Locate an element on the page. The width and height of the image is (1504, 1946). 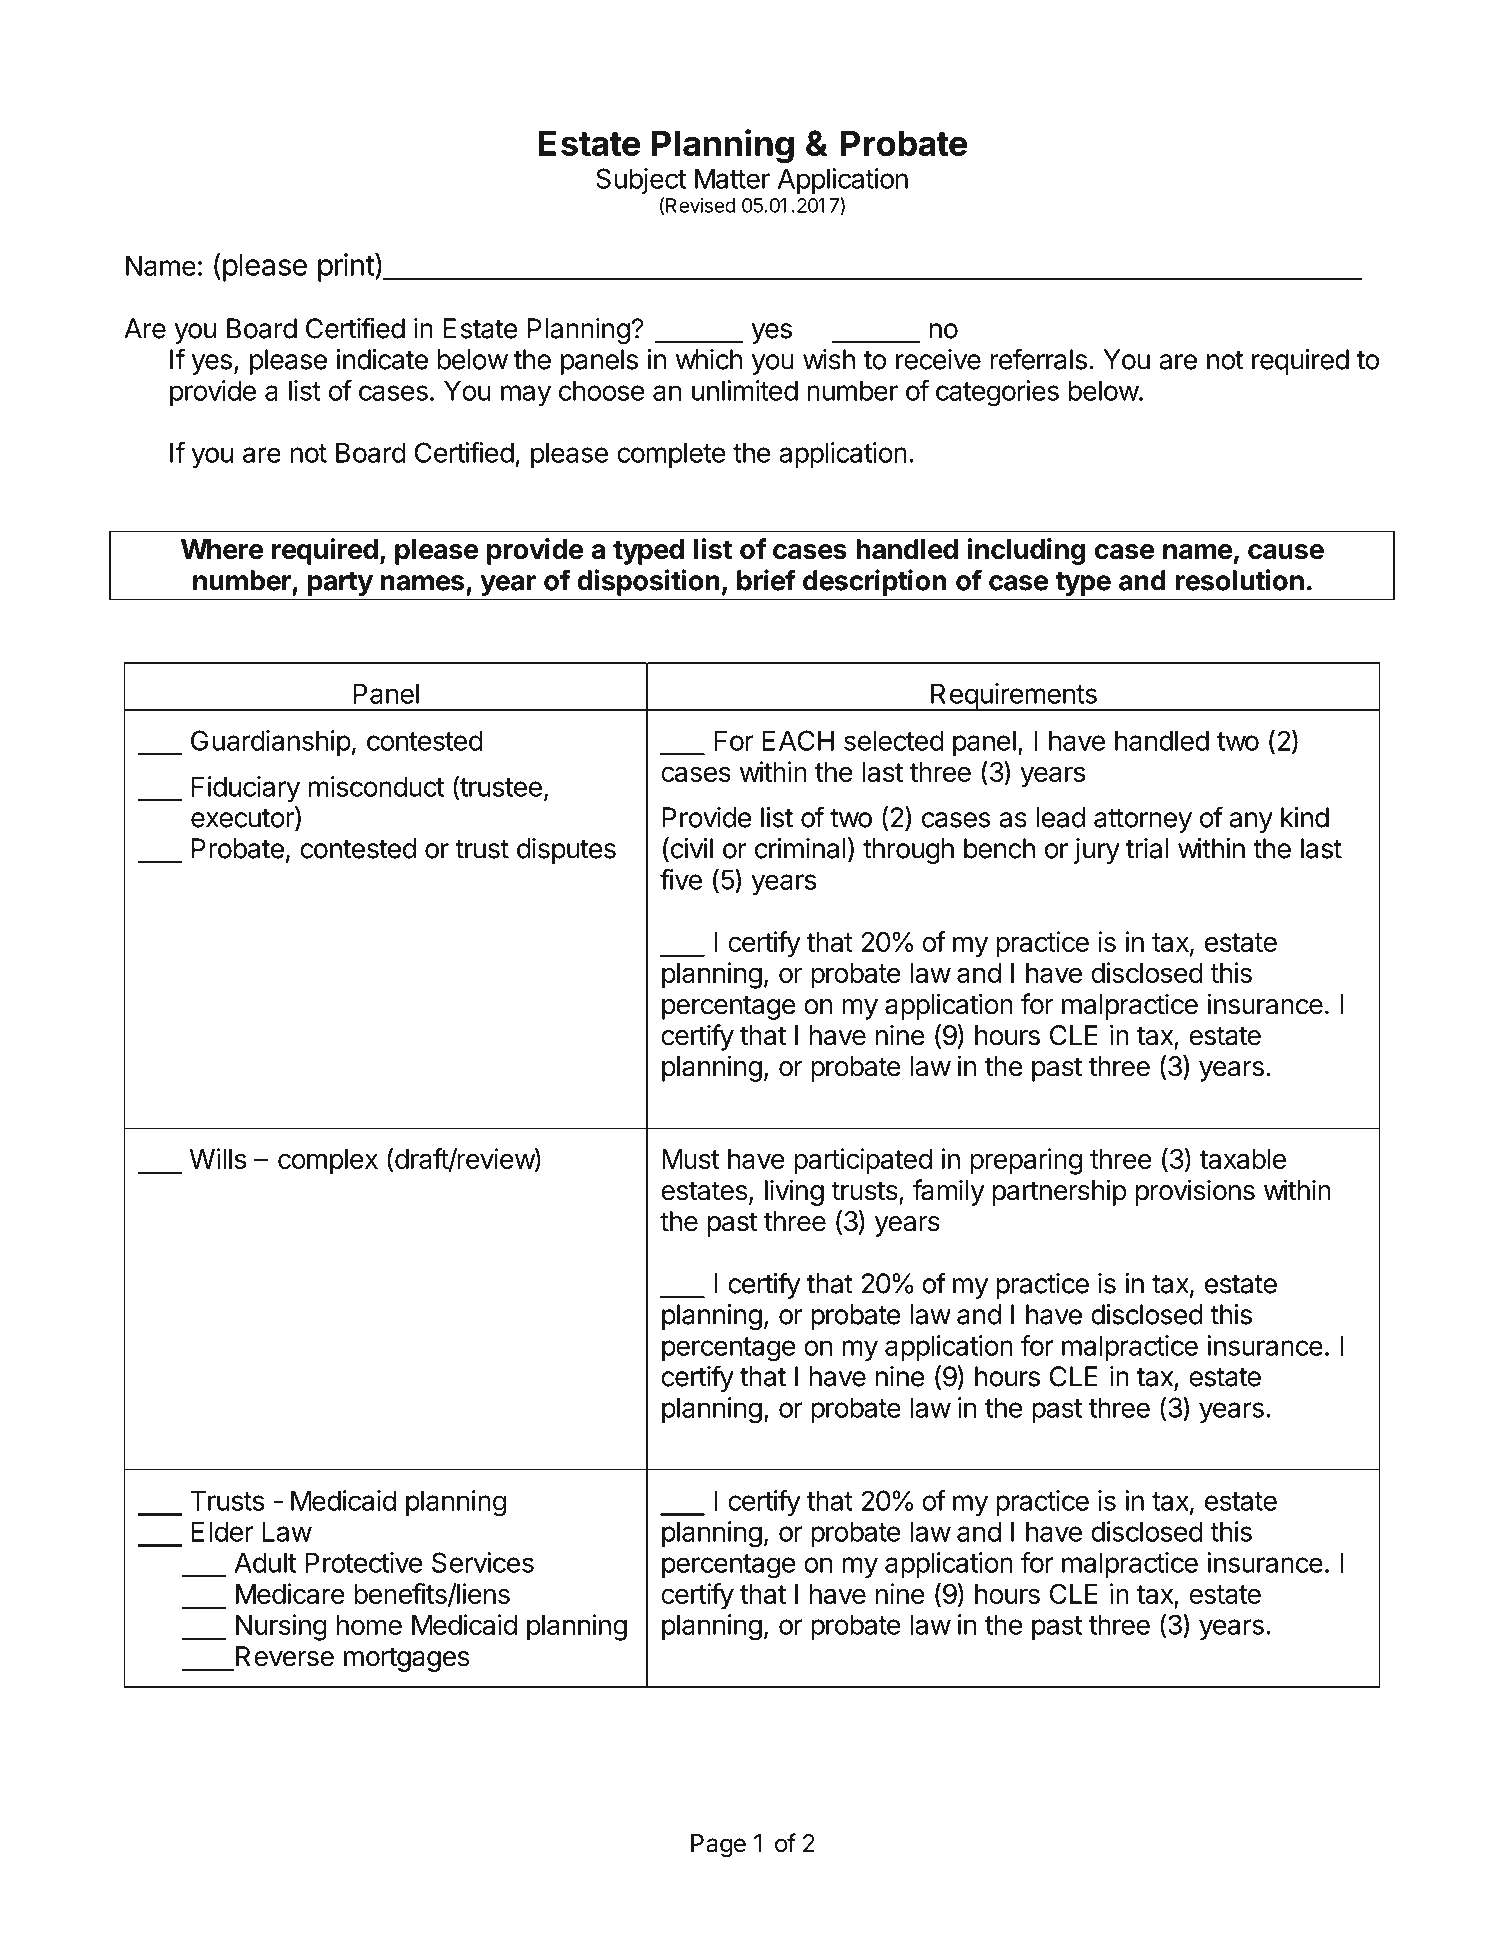
mortgages is located at coordinates (406, 1659).
